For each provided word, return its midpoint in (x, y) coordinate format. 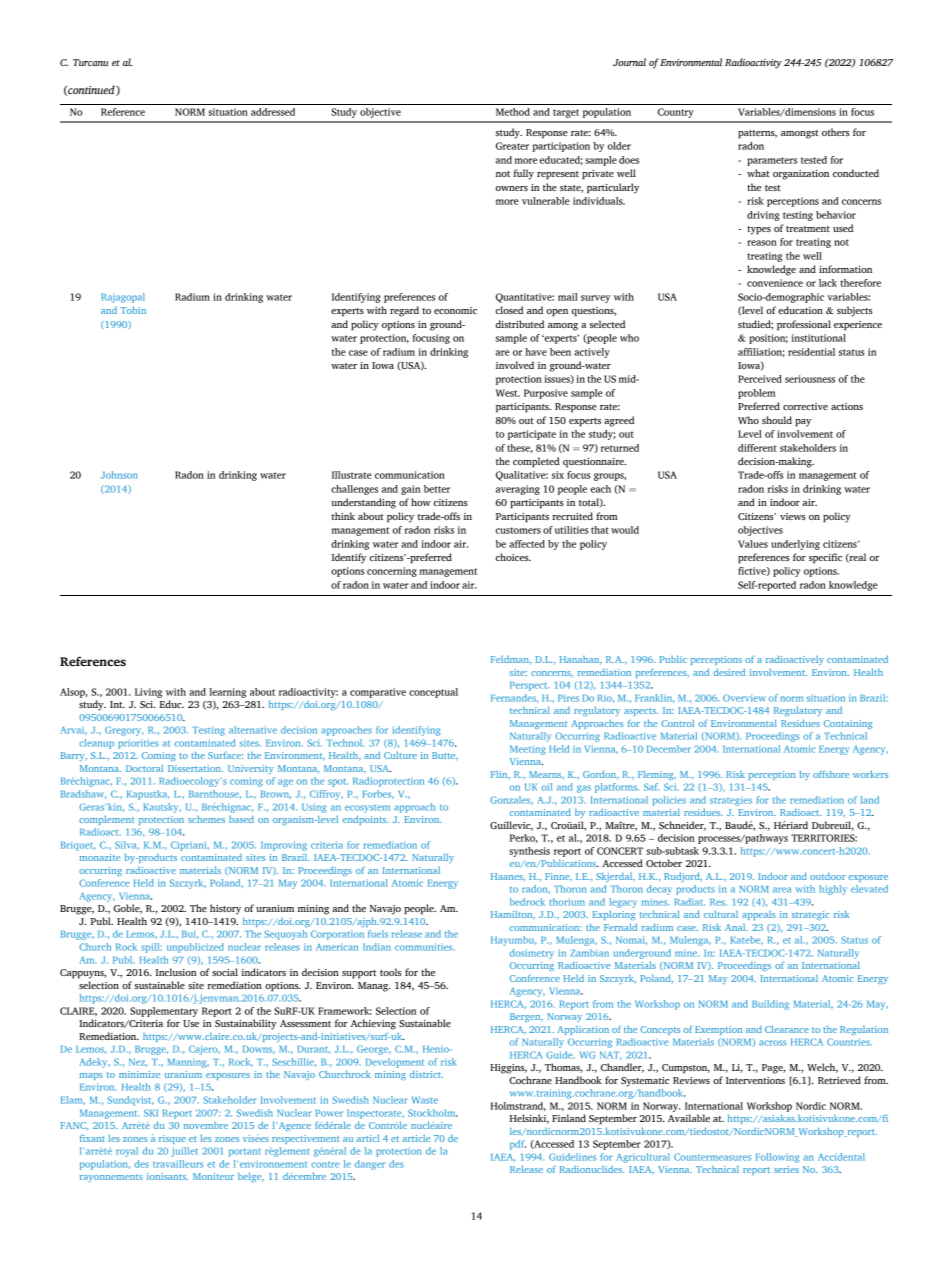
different (757, 448)
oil (547, 787)
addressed (273, 112)
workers (870, 774)
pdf (518, 1145)
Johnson (119, 475)
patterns (757, 134)
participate (532, 435)
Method (513, 112)
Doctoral (144, 768)
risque (172, 1139)
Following (777, 1158)
